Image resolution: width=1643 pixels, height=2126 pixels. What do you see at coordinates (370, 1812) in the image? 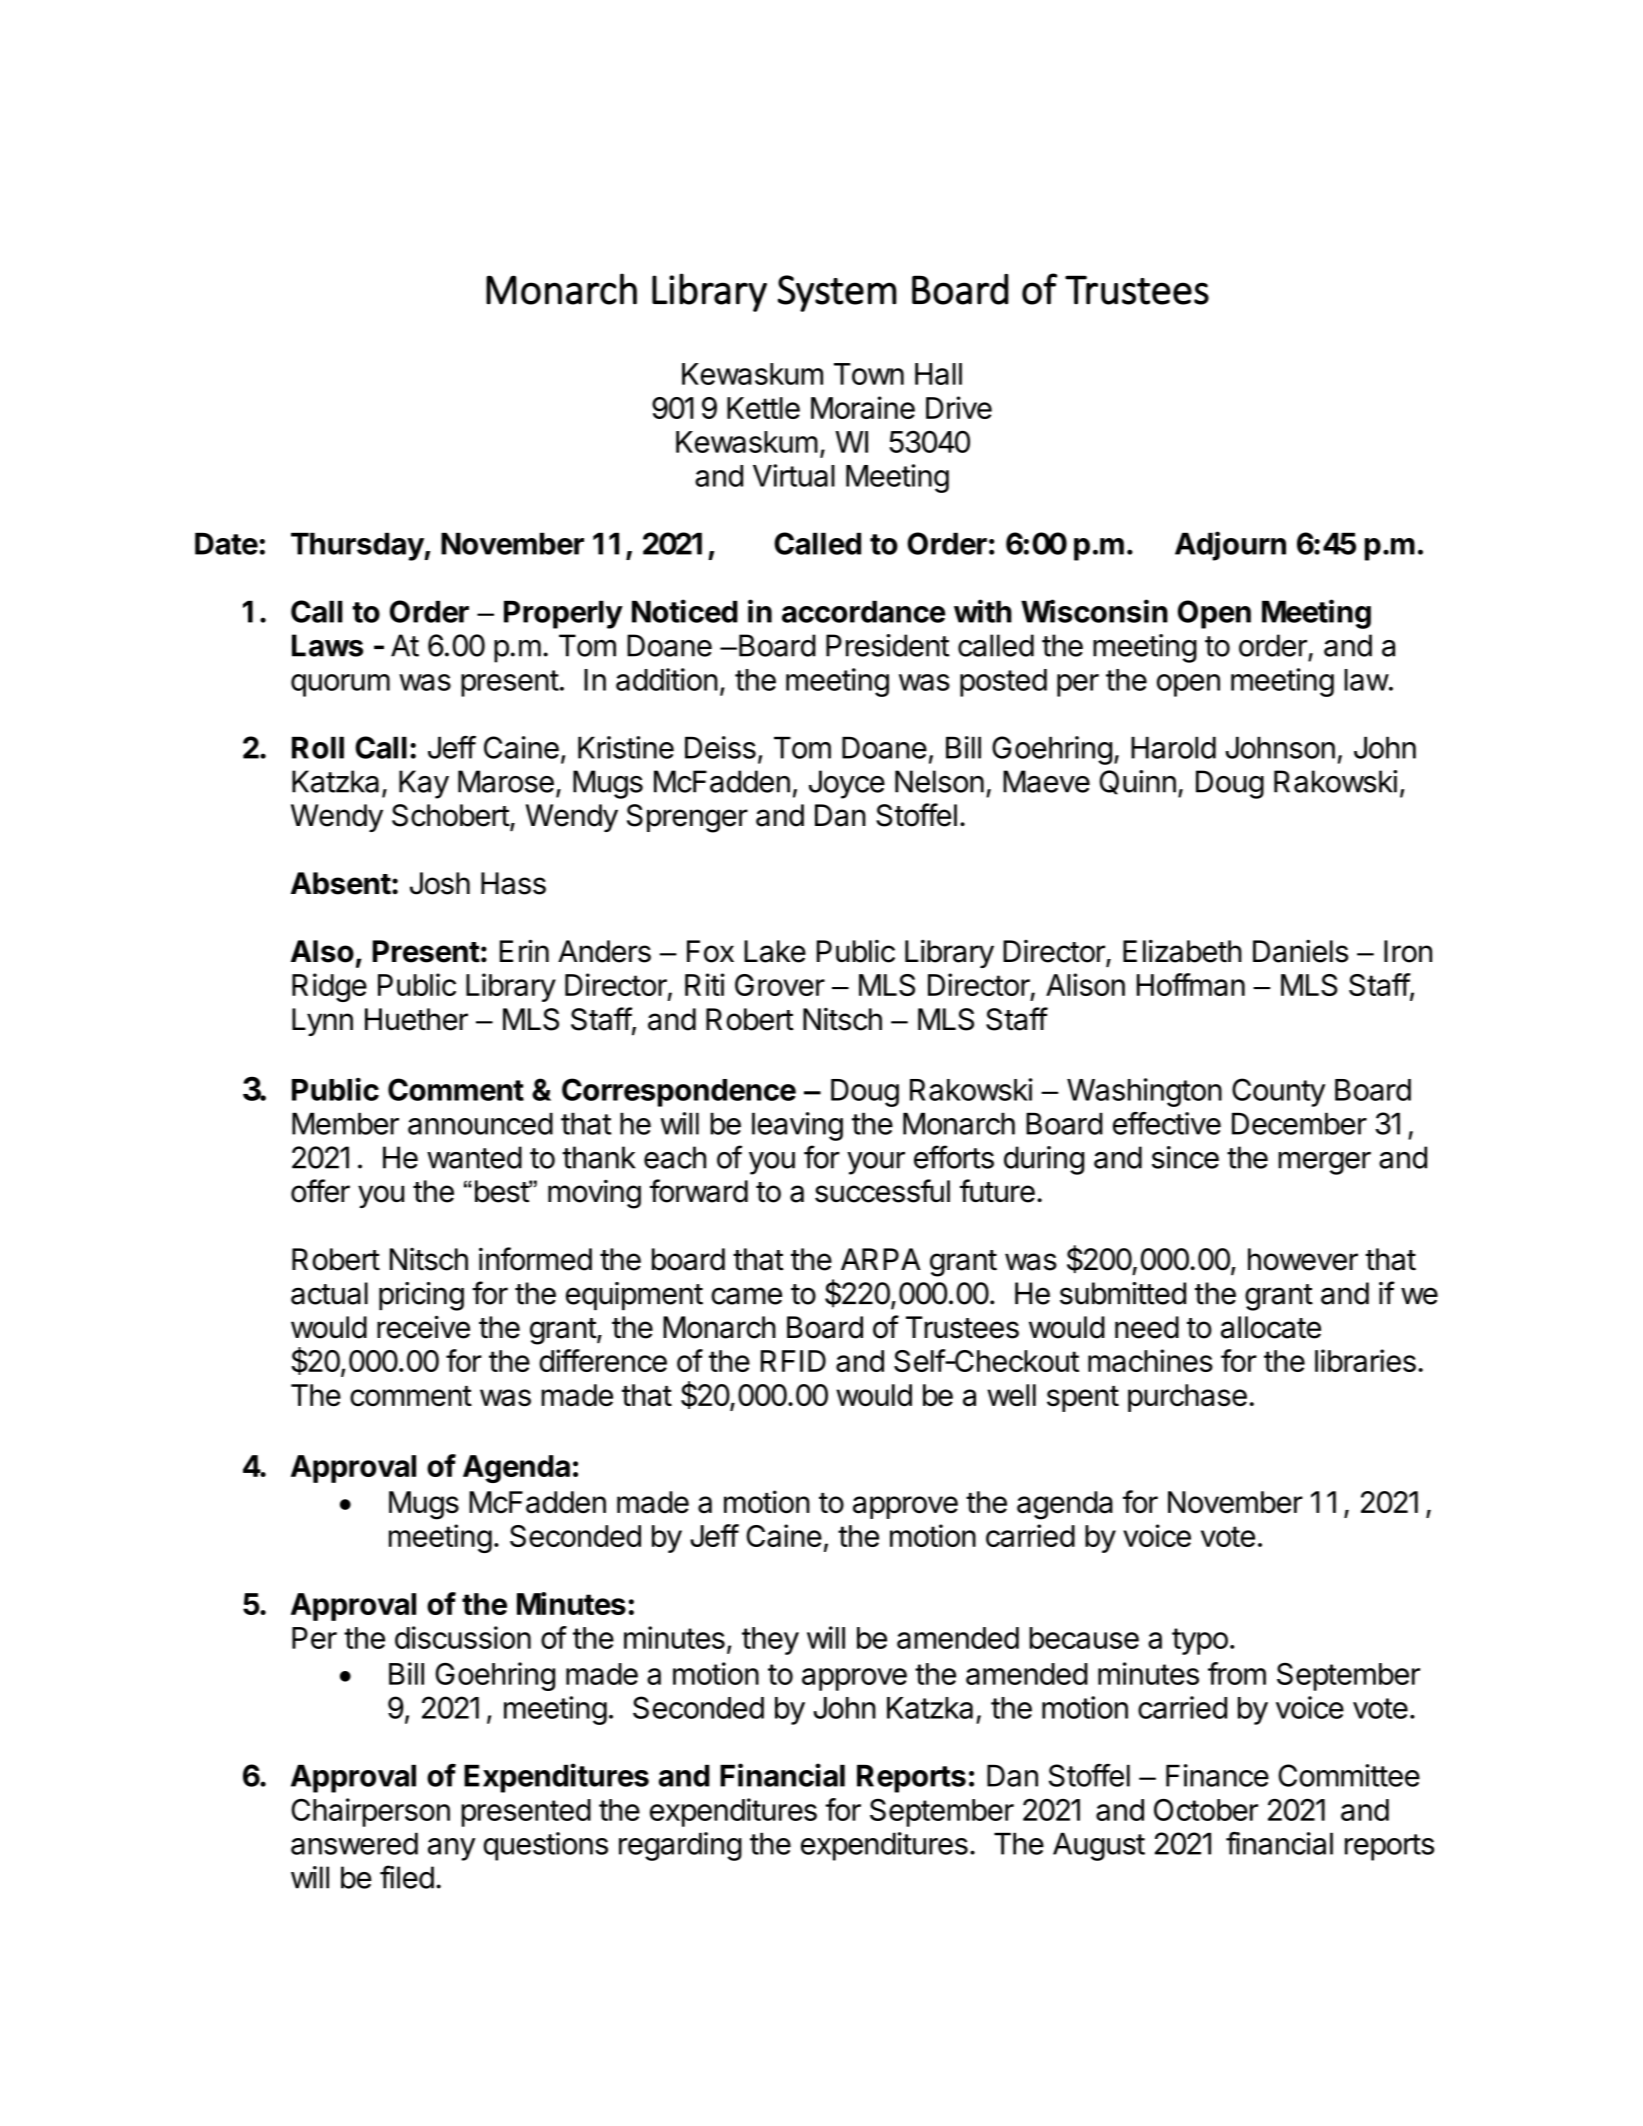
I see `Chairperson` at bounding box center [370, 1812].
